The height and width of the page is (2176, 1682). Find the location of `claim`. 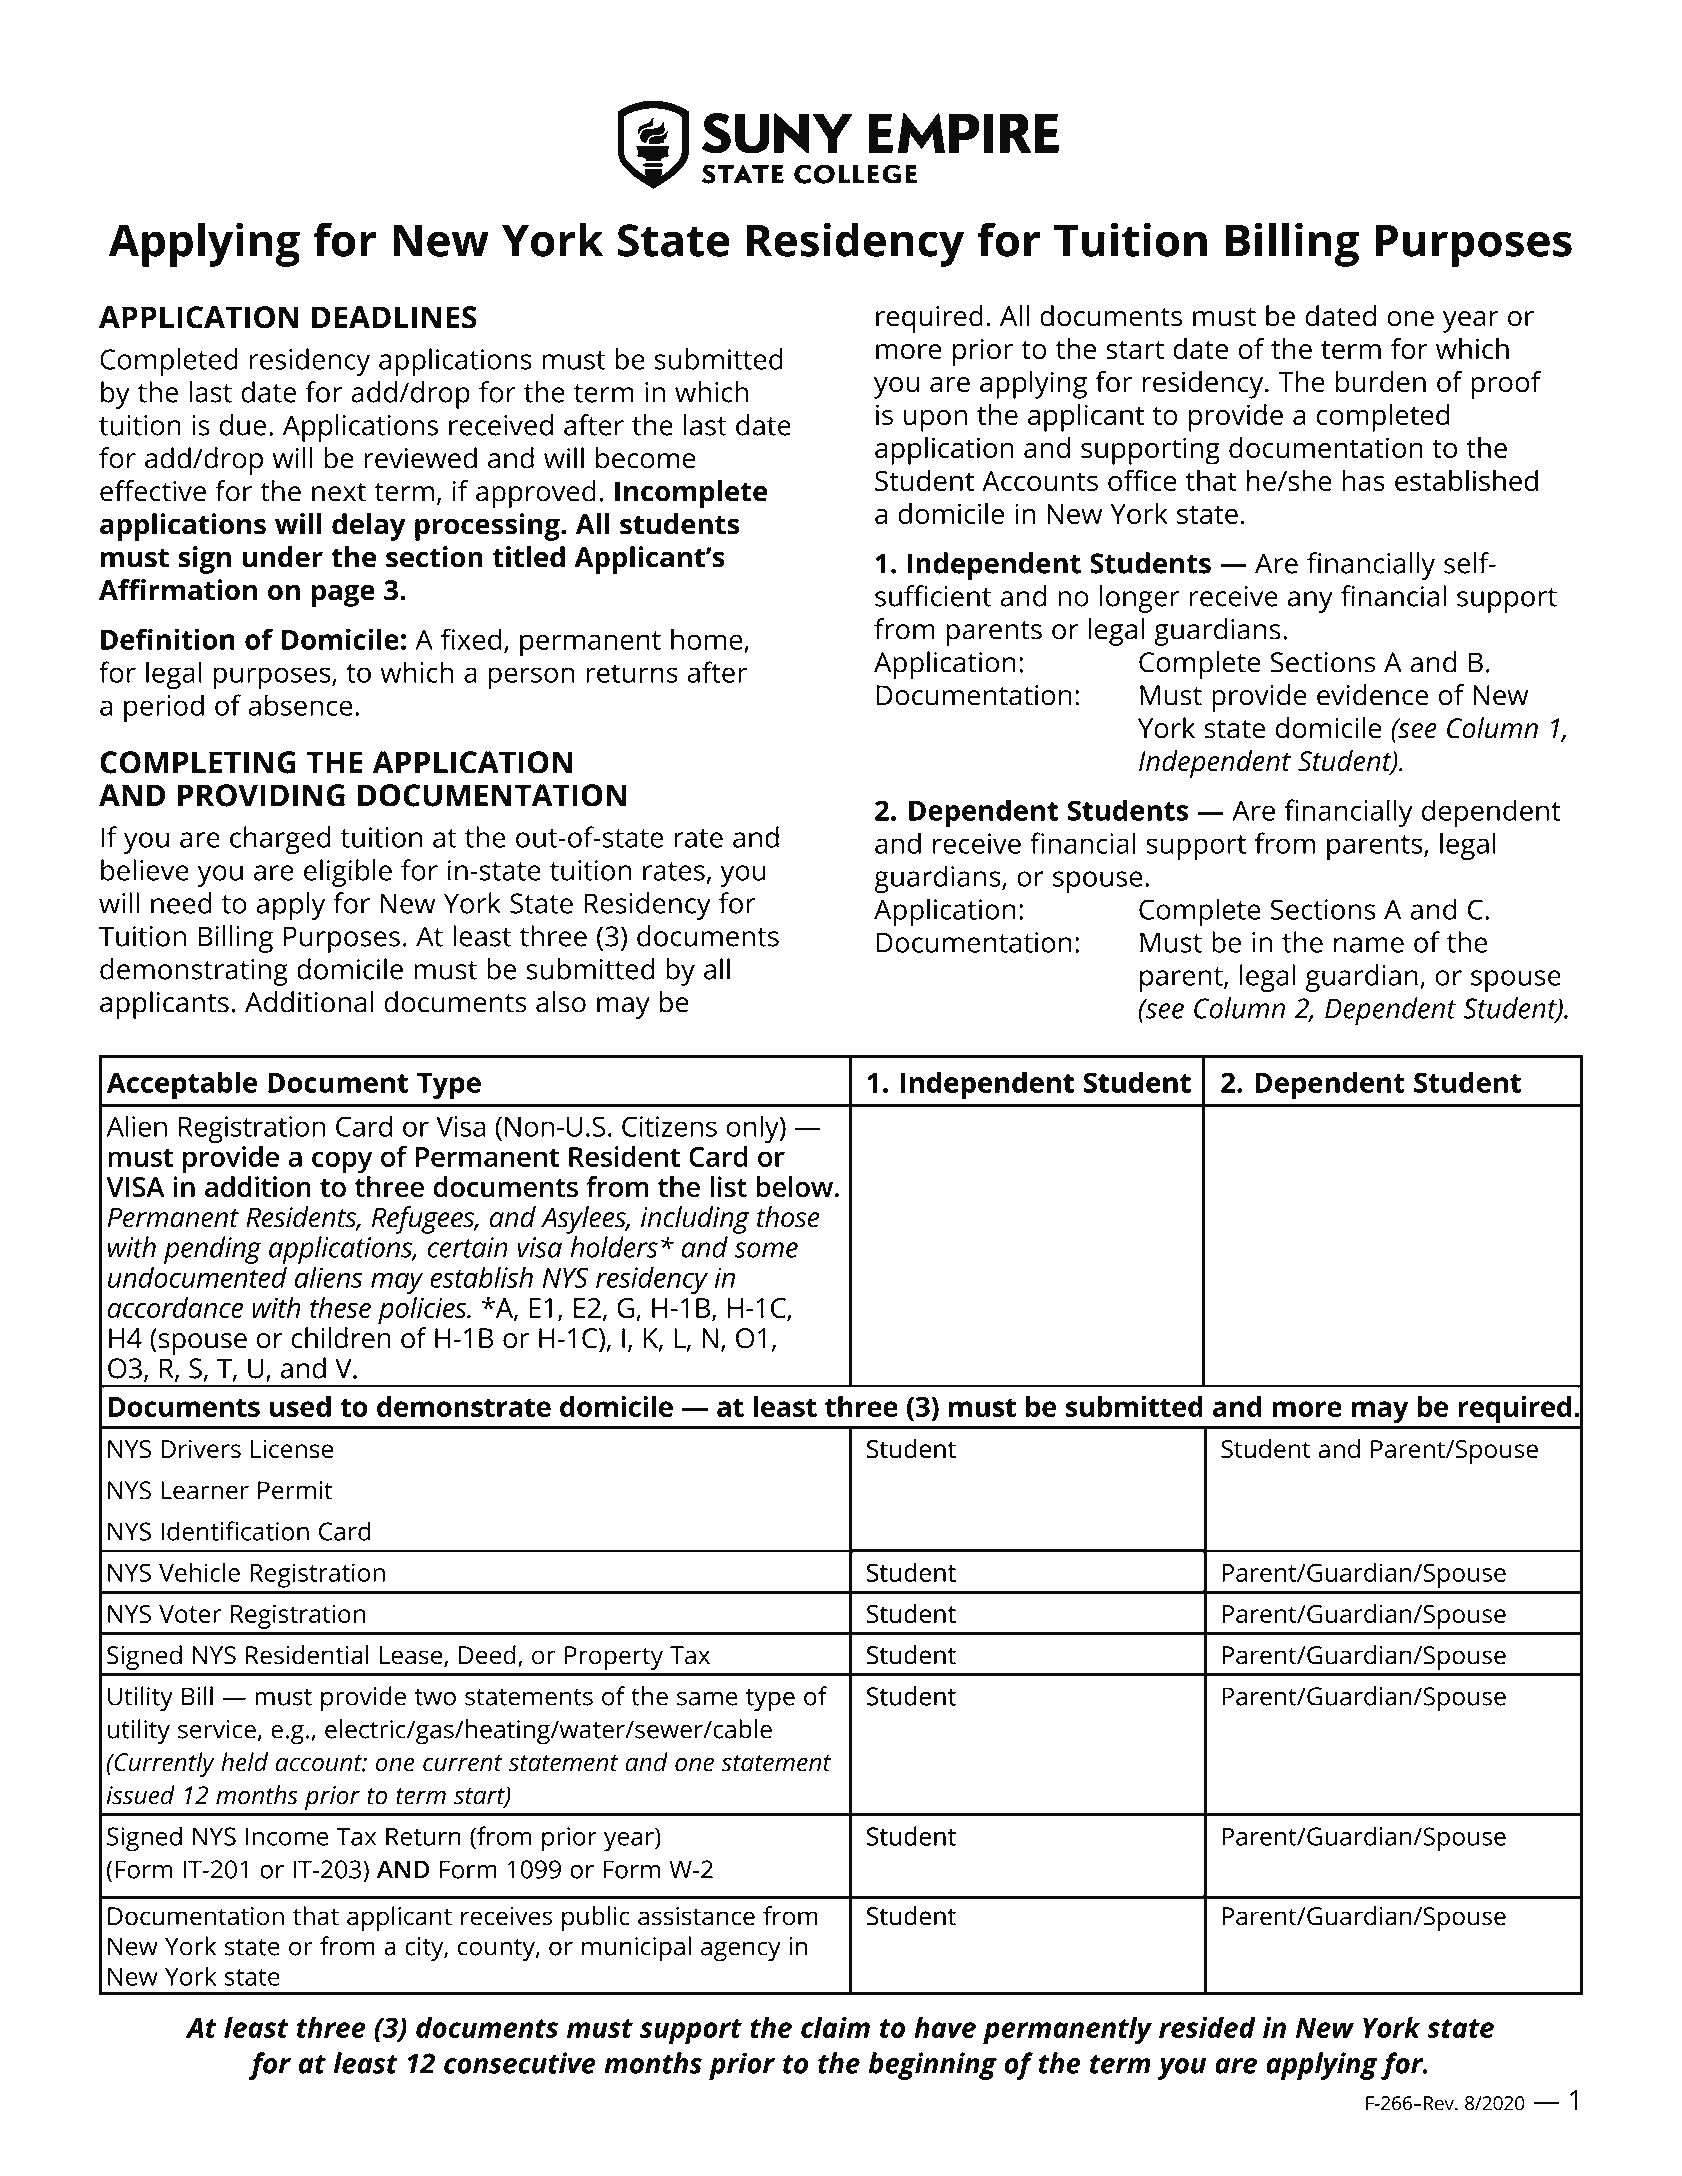

claim is located at coordinates (835, 2027).
